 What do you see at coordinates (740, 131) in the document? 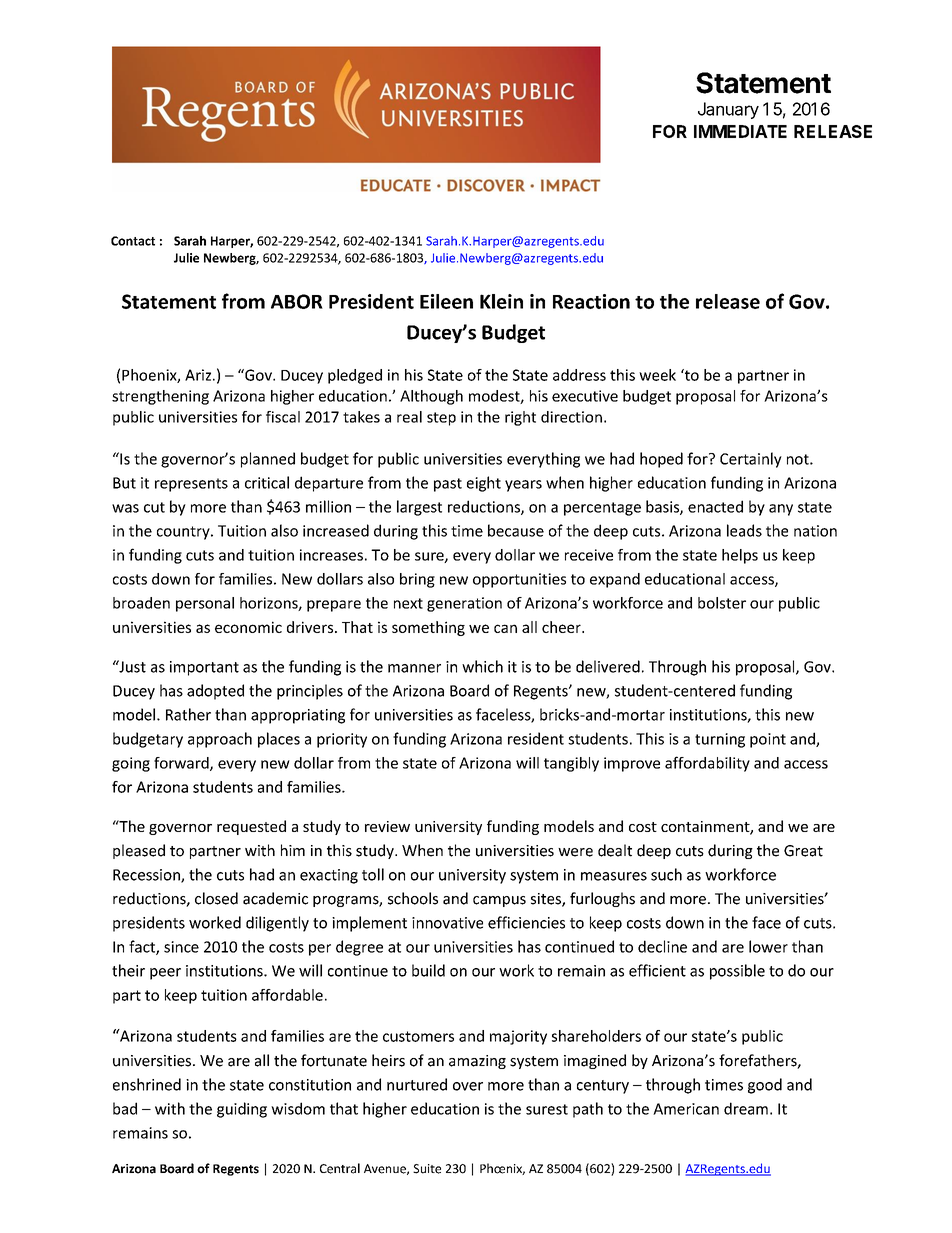
I see `IMMEDIATE` at bounding box center [740, 131].
